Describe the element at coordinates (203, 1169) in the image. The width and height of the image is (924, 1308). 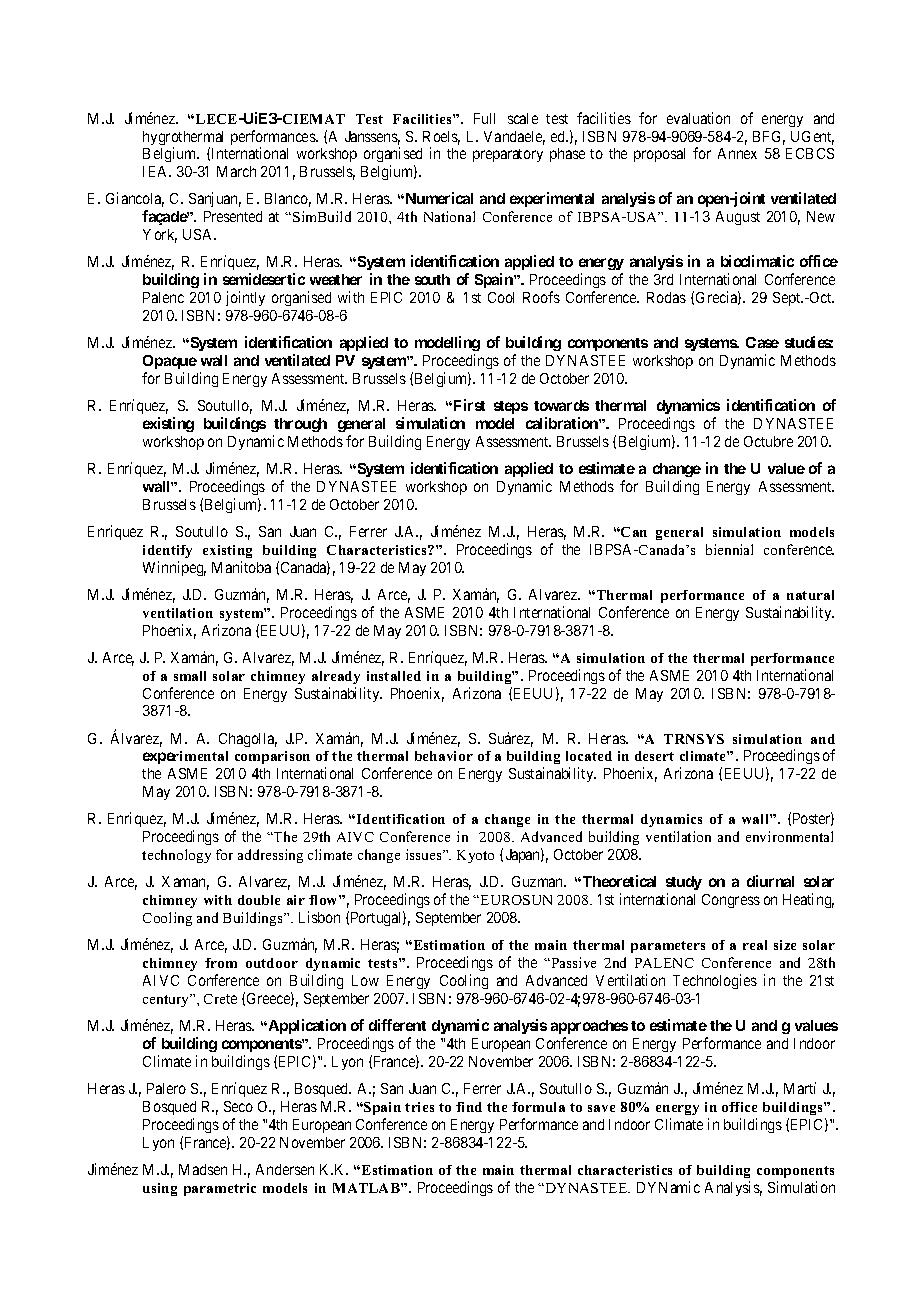
I see `Madsen` at that location.
